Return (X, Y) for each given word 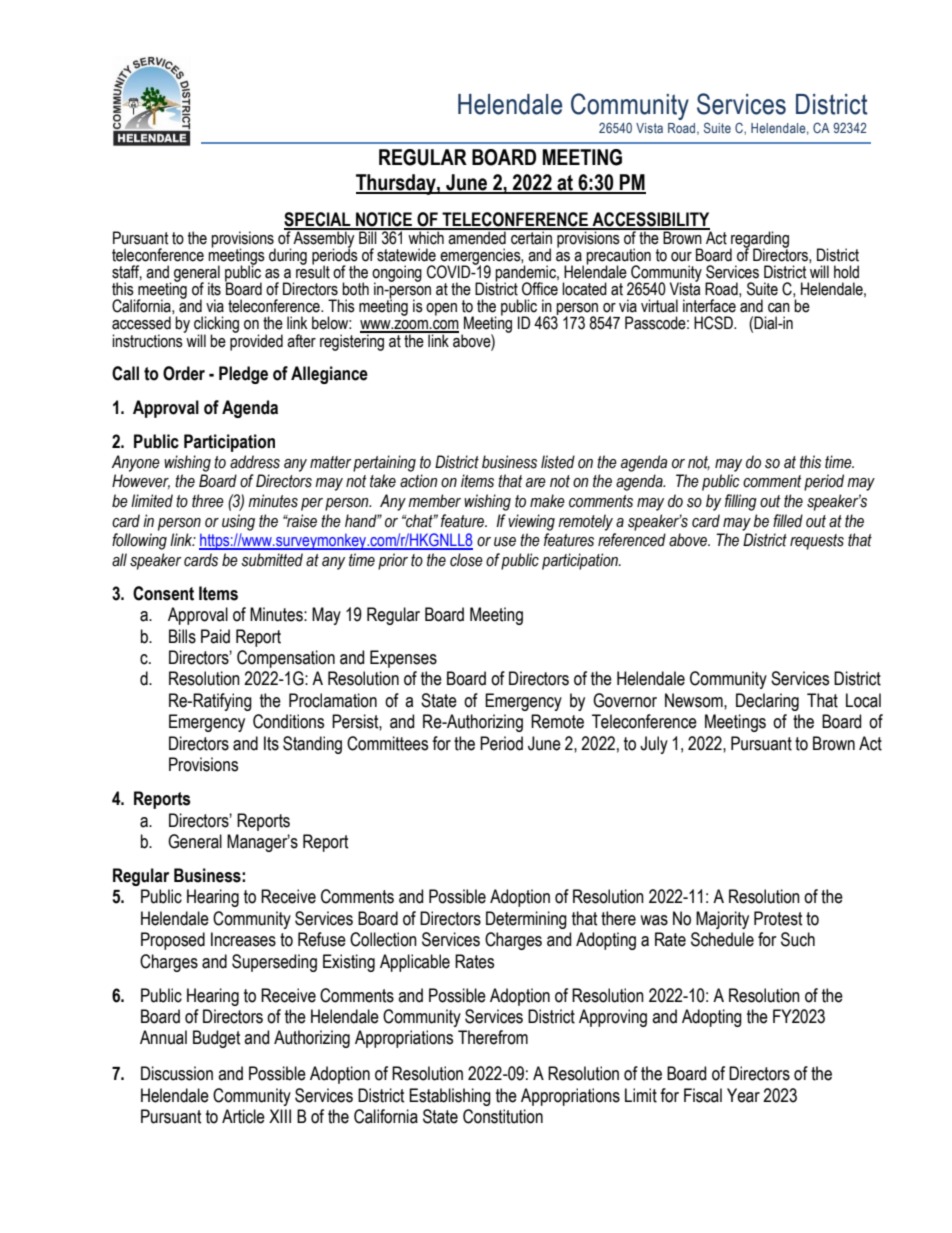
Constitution (503, 1116)
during (288, 256)
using (238, 522)
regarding (759, 240)
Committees (387, 743)
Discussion (177, 1073)
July (654, 745)
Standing (312, 745)
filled (788, 521)
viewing (531, 522)
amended (477, 237)
